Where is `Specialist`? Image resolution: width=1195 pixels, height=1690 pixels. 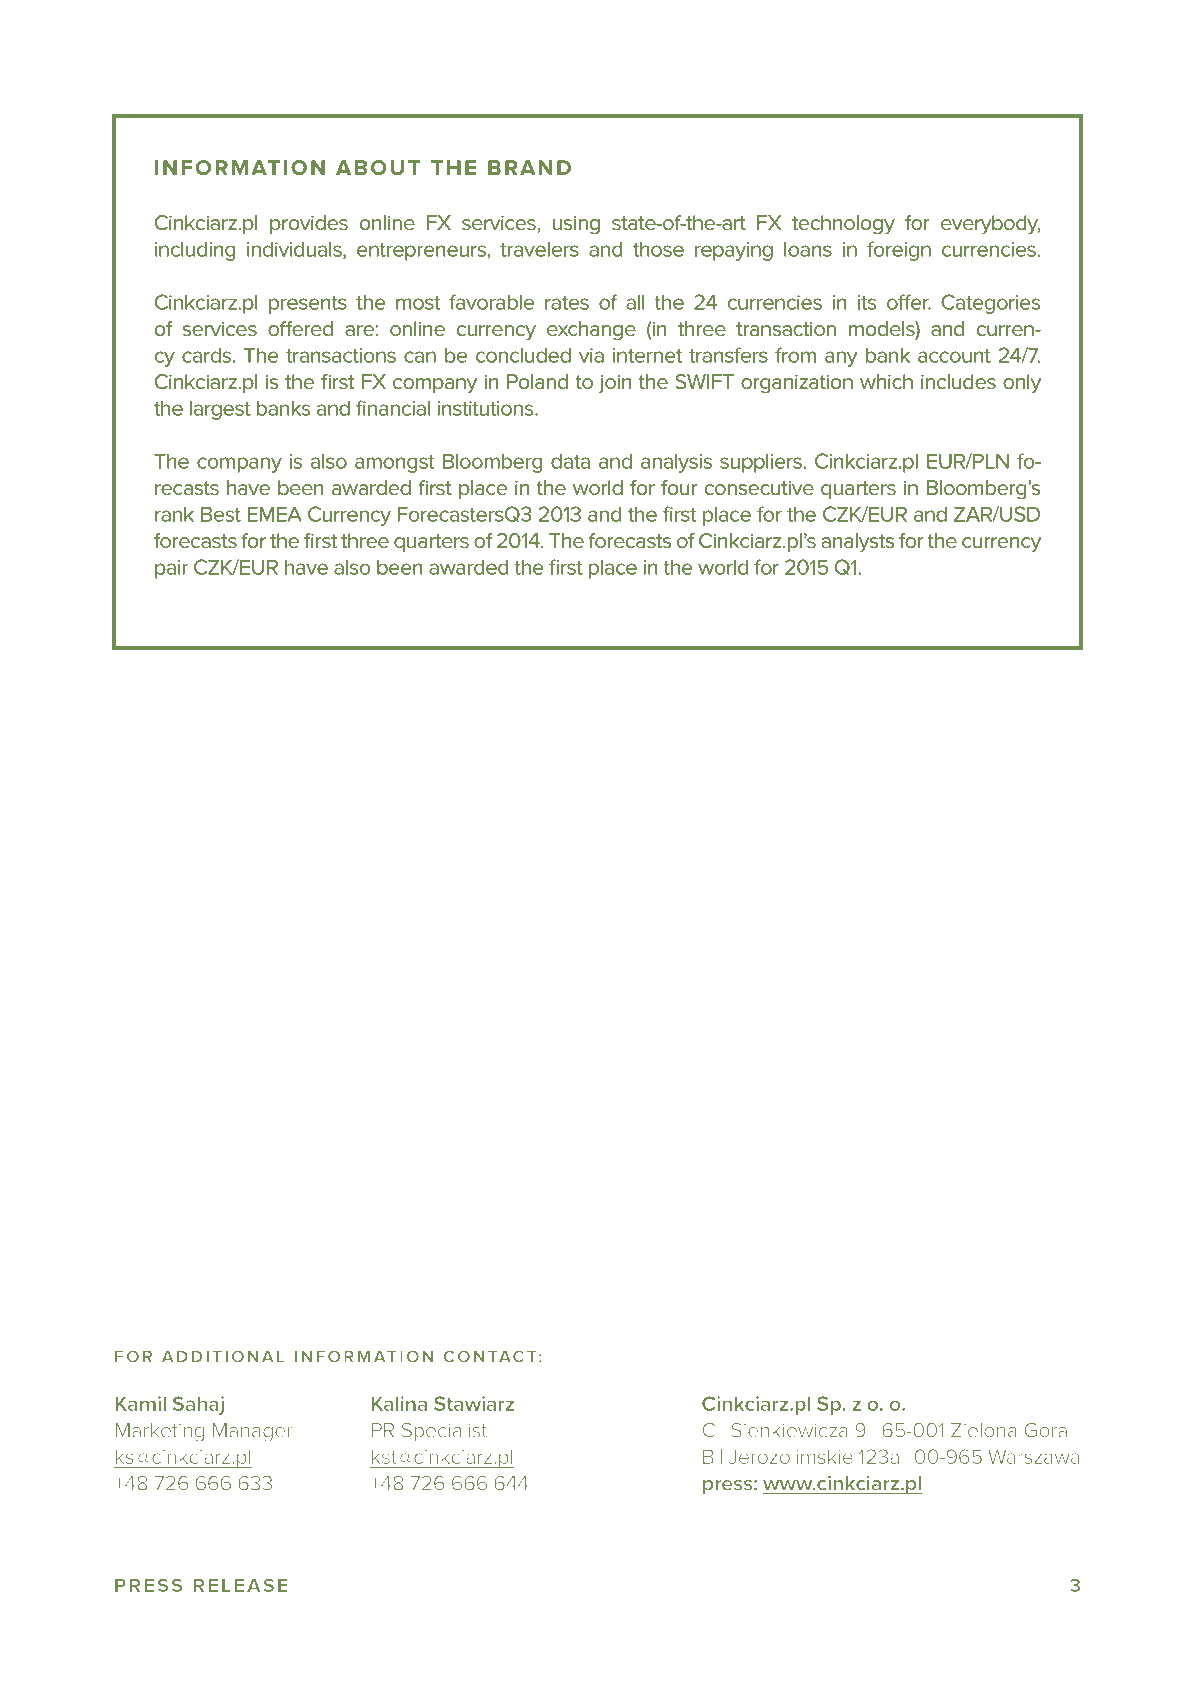 Specialist is located at coordinates (444, 1432).
